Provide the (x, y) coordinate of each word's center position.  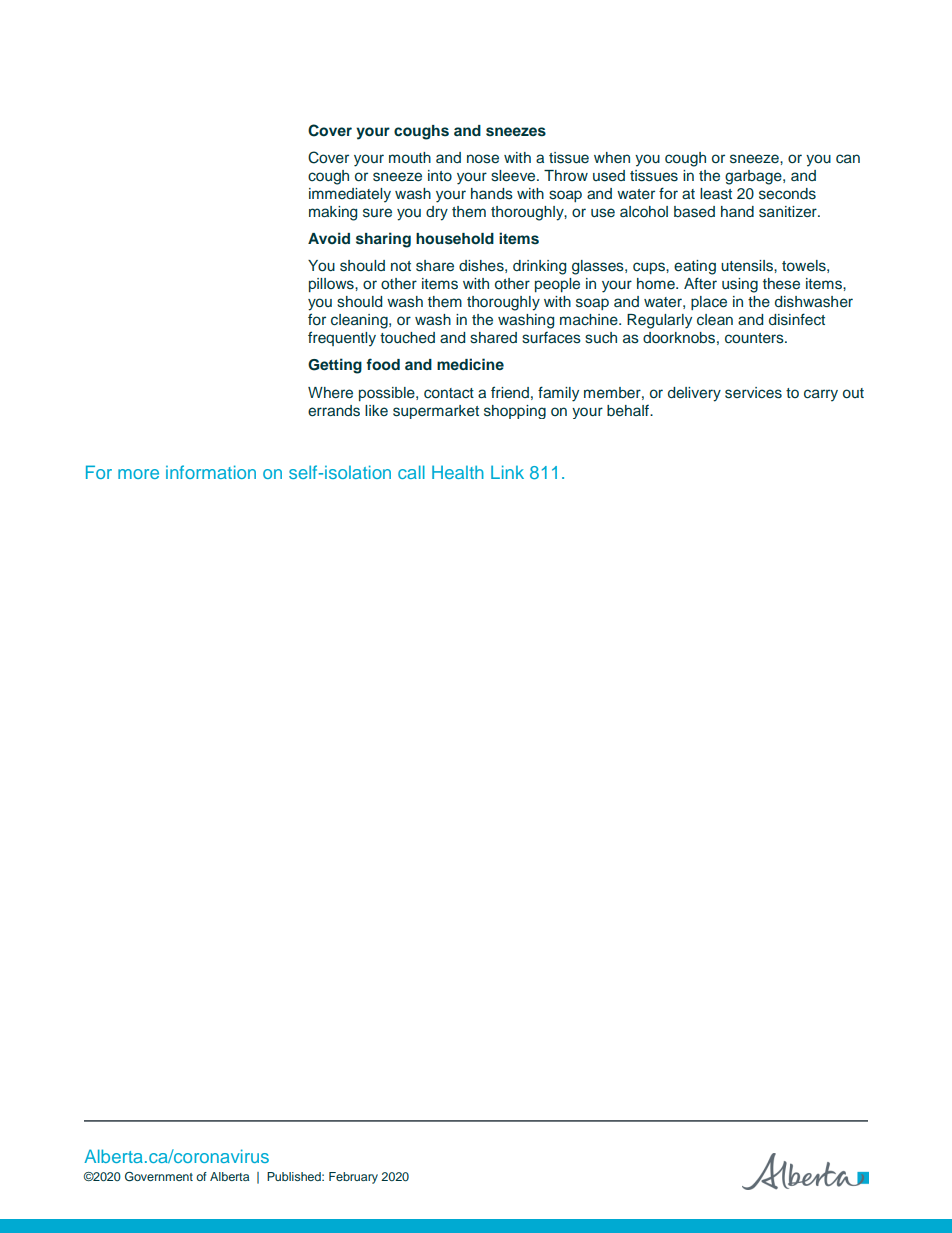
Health (458, 472)
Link (507, 472)
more (138, 474)
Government (159, 1177)
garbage (754, 177)
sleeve (514, 175)
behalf (629, 411)
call (411, 472)
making (333, 213)
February (353, 1178)
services (753, 393)
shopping (515, 412)
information (211, 472)
